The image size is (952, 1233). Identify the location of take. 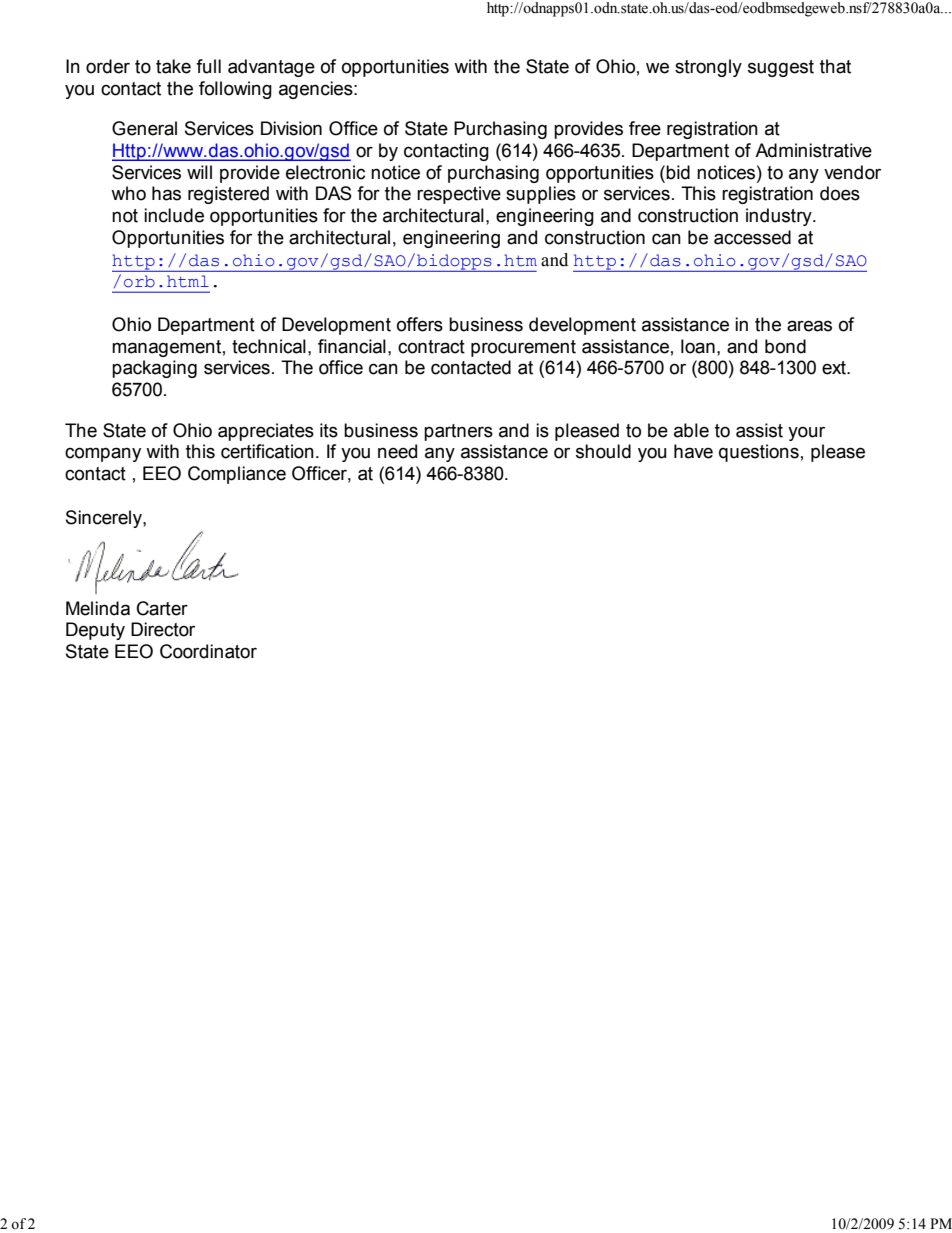
(173, 66).
